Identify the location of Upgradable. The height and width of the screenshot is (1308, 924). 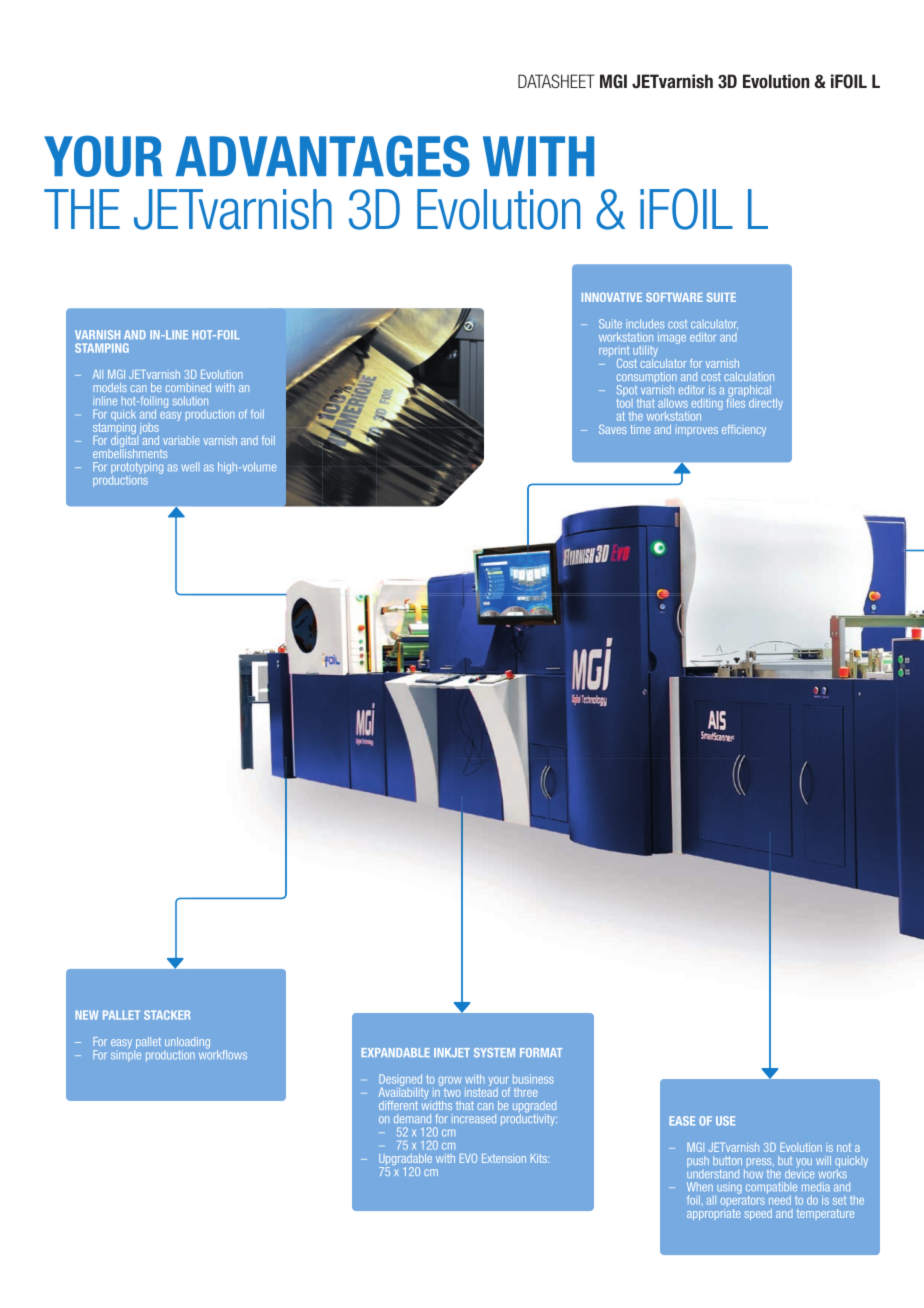
(405, 1161).
